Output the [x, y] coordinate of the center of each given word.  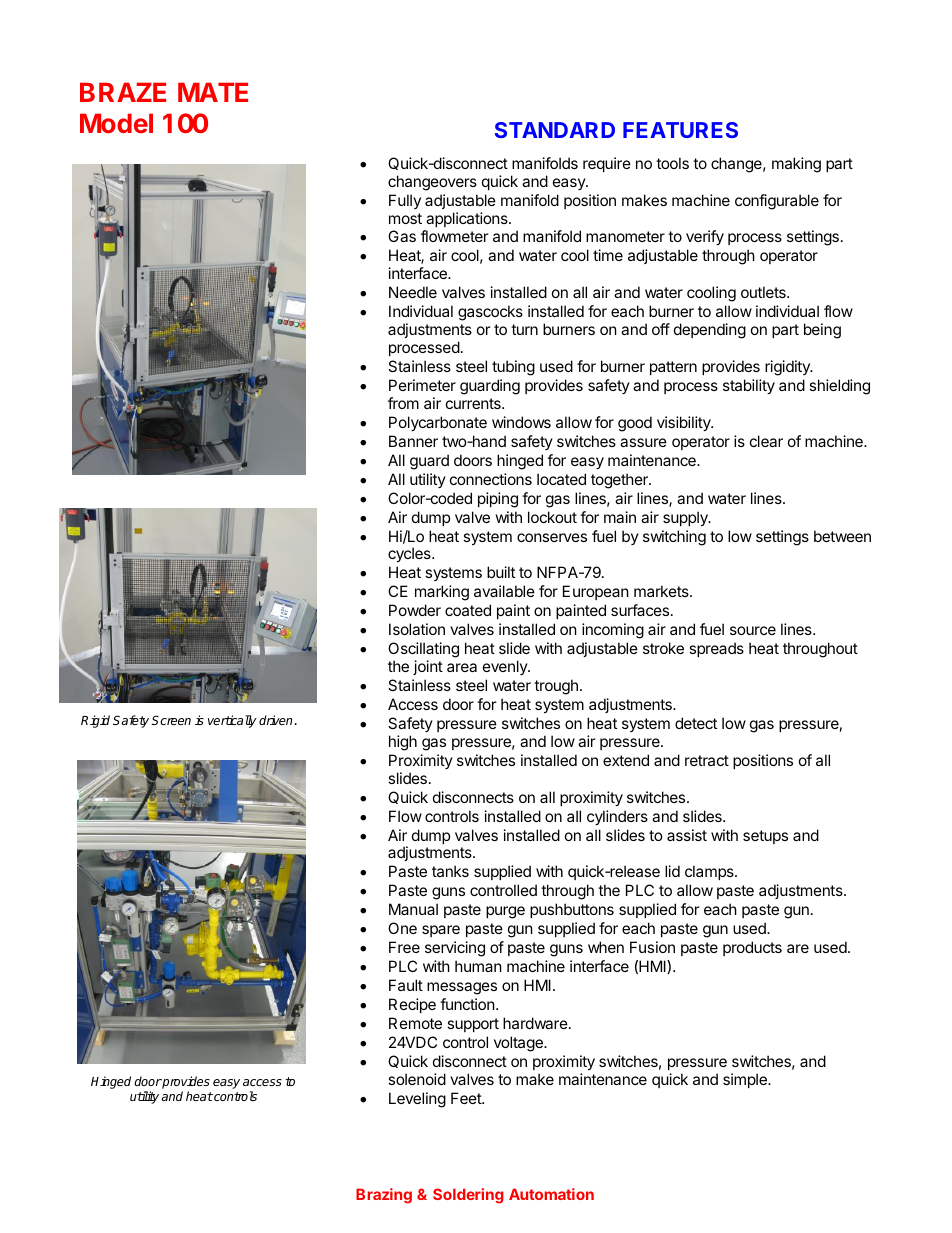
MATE [213, 92]
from [403, 403]
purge [505, 912]
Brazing [384, 1196]
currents [474, 403]
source [753, 630]
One [402, 928]
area [462, 667]
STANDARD [555, 130]
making [796, 165]
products [752, 948]
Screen [171, 720]
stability [749, 386]
